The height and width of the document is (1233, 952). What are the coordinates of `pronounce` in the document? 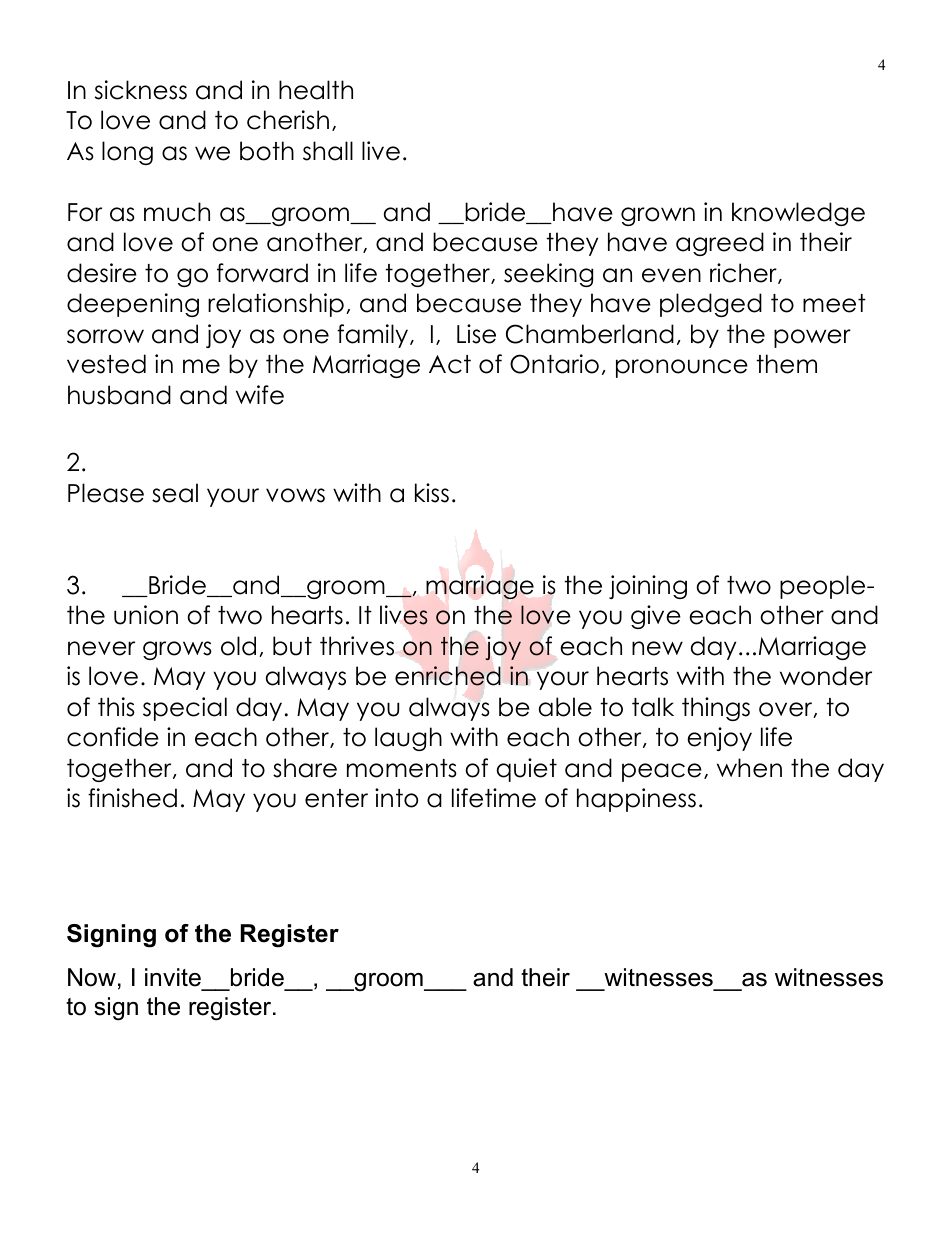 It's located at (682, 368).
